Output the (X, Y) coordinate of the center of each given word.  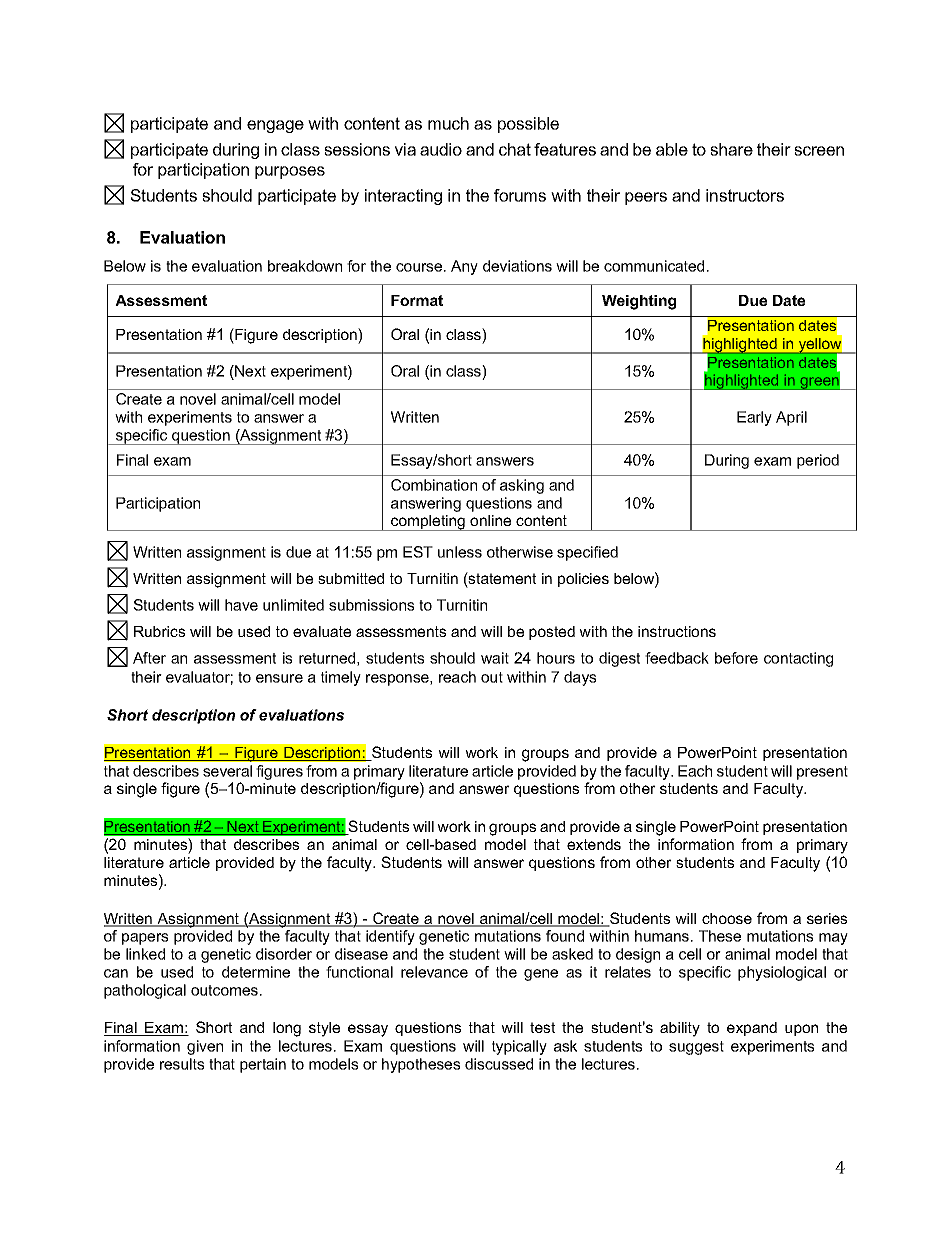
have (241, 605)
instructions (677, 631)
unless (460, 552)
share (731, 149)
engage (275, 126)
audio (441, 149)
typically (519, 1047)
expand (752, 1029)
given (205, 1047)
